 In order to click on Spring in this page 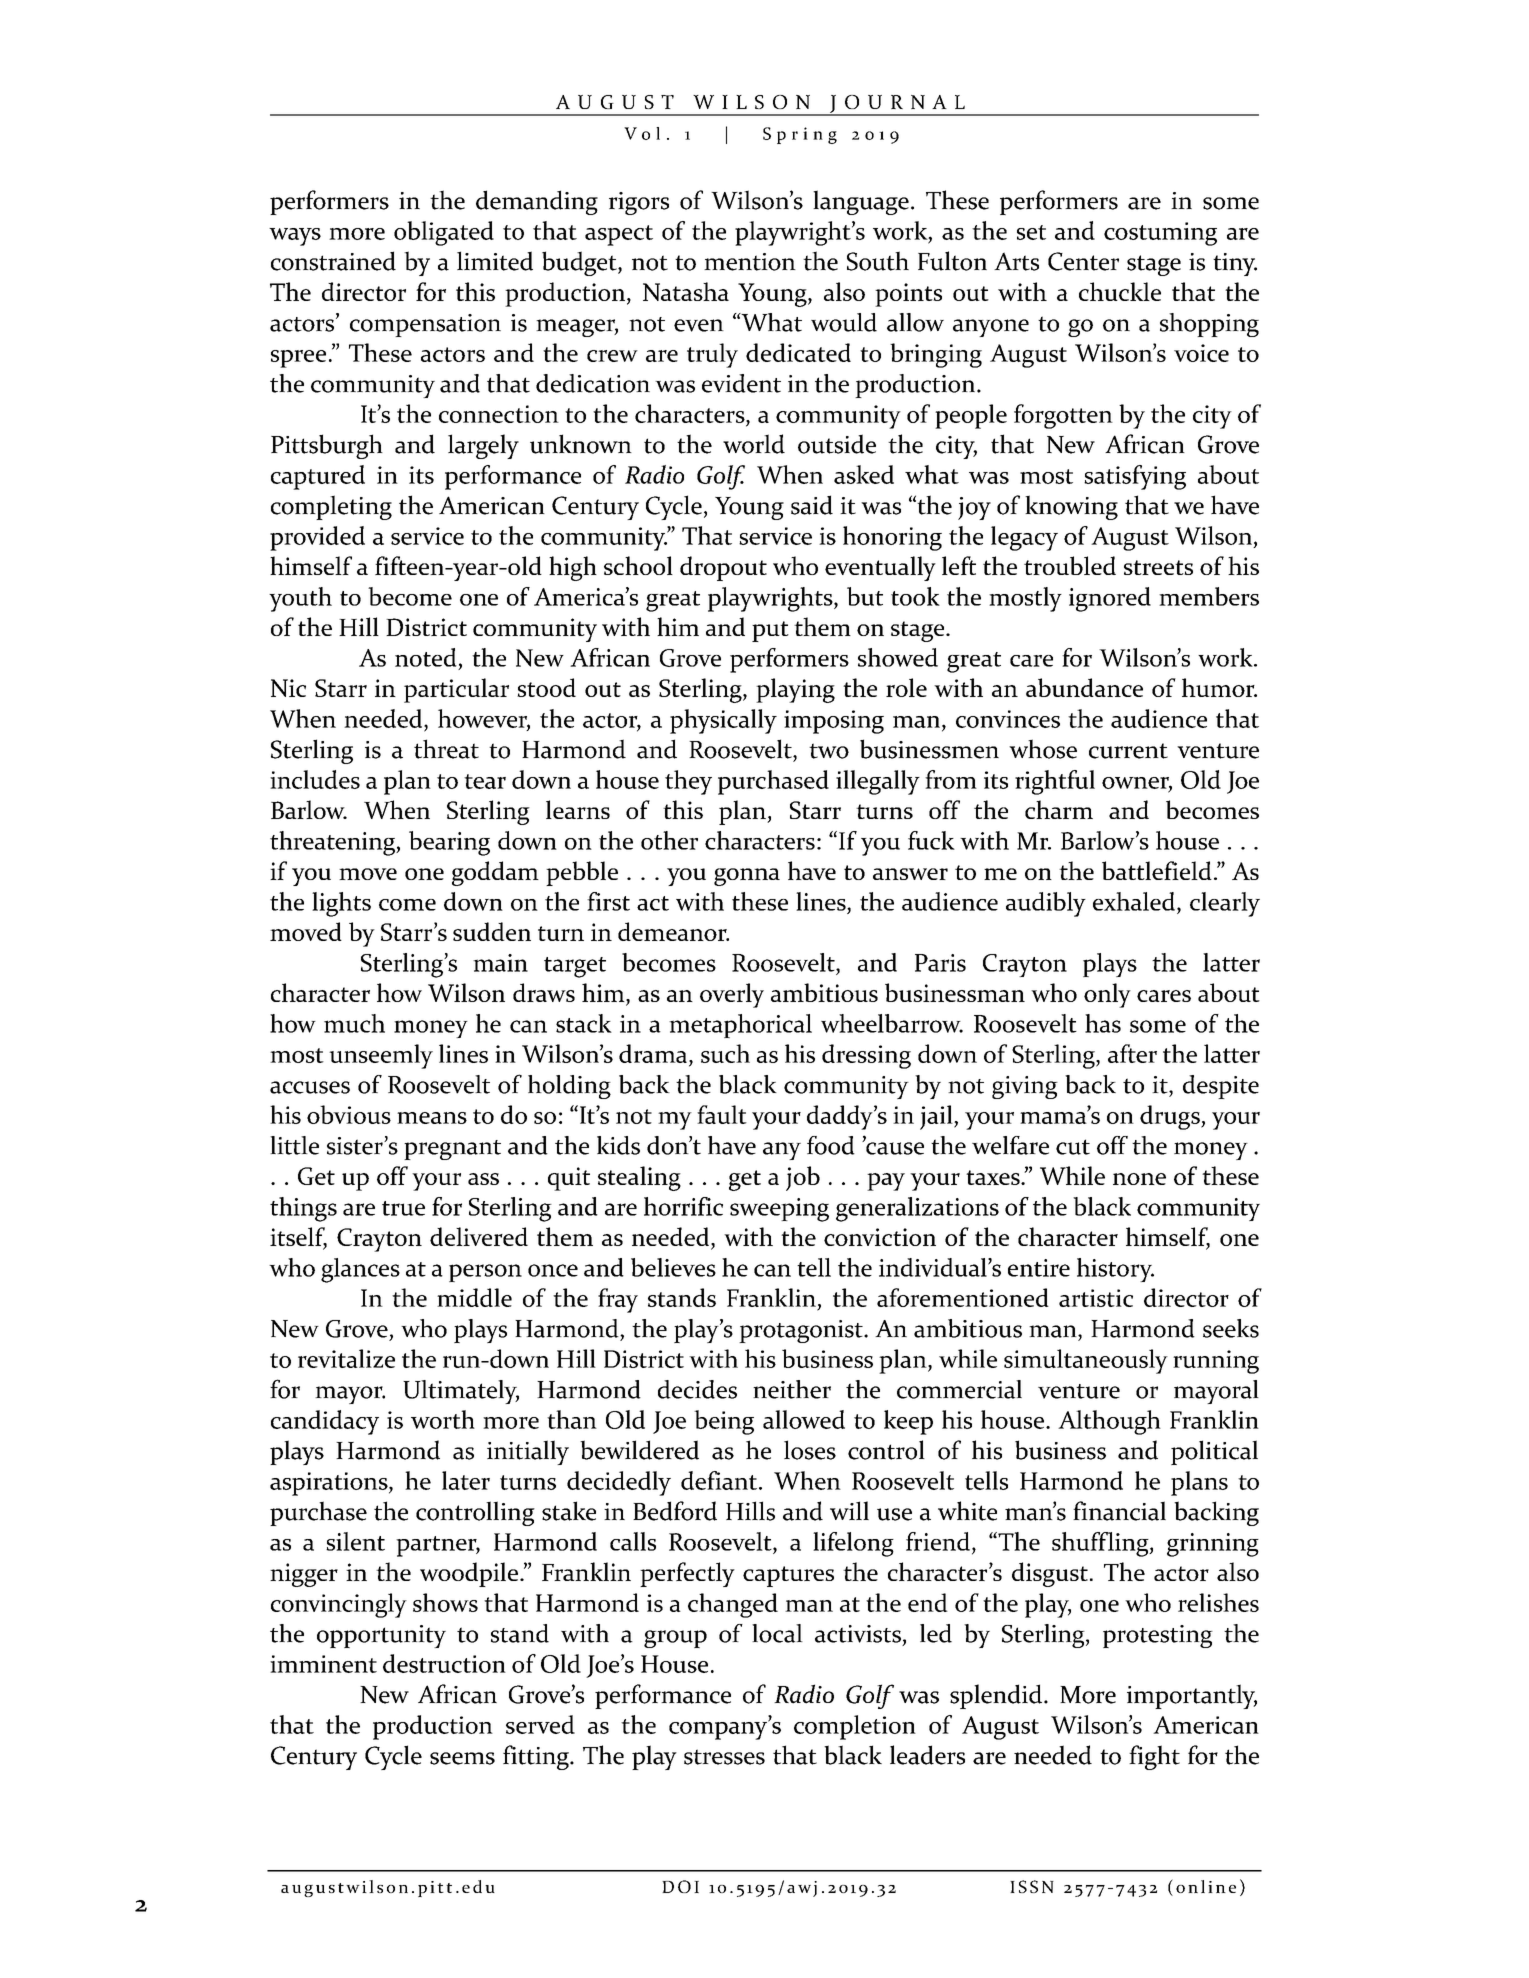, I will do `click(800, 135)`.
